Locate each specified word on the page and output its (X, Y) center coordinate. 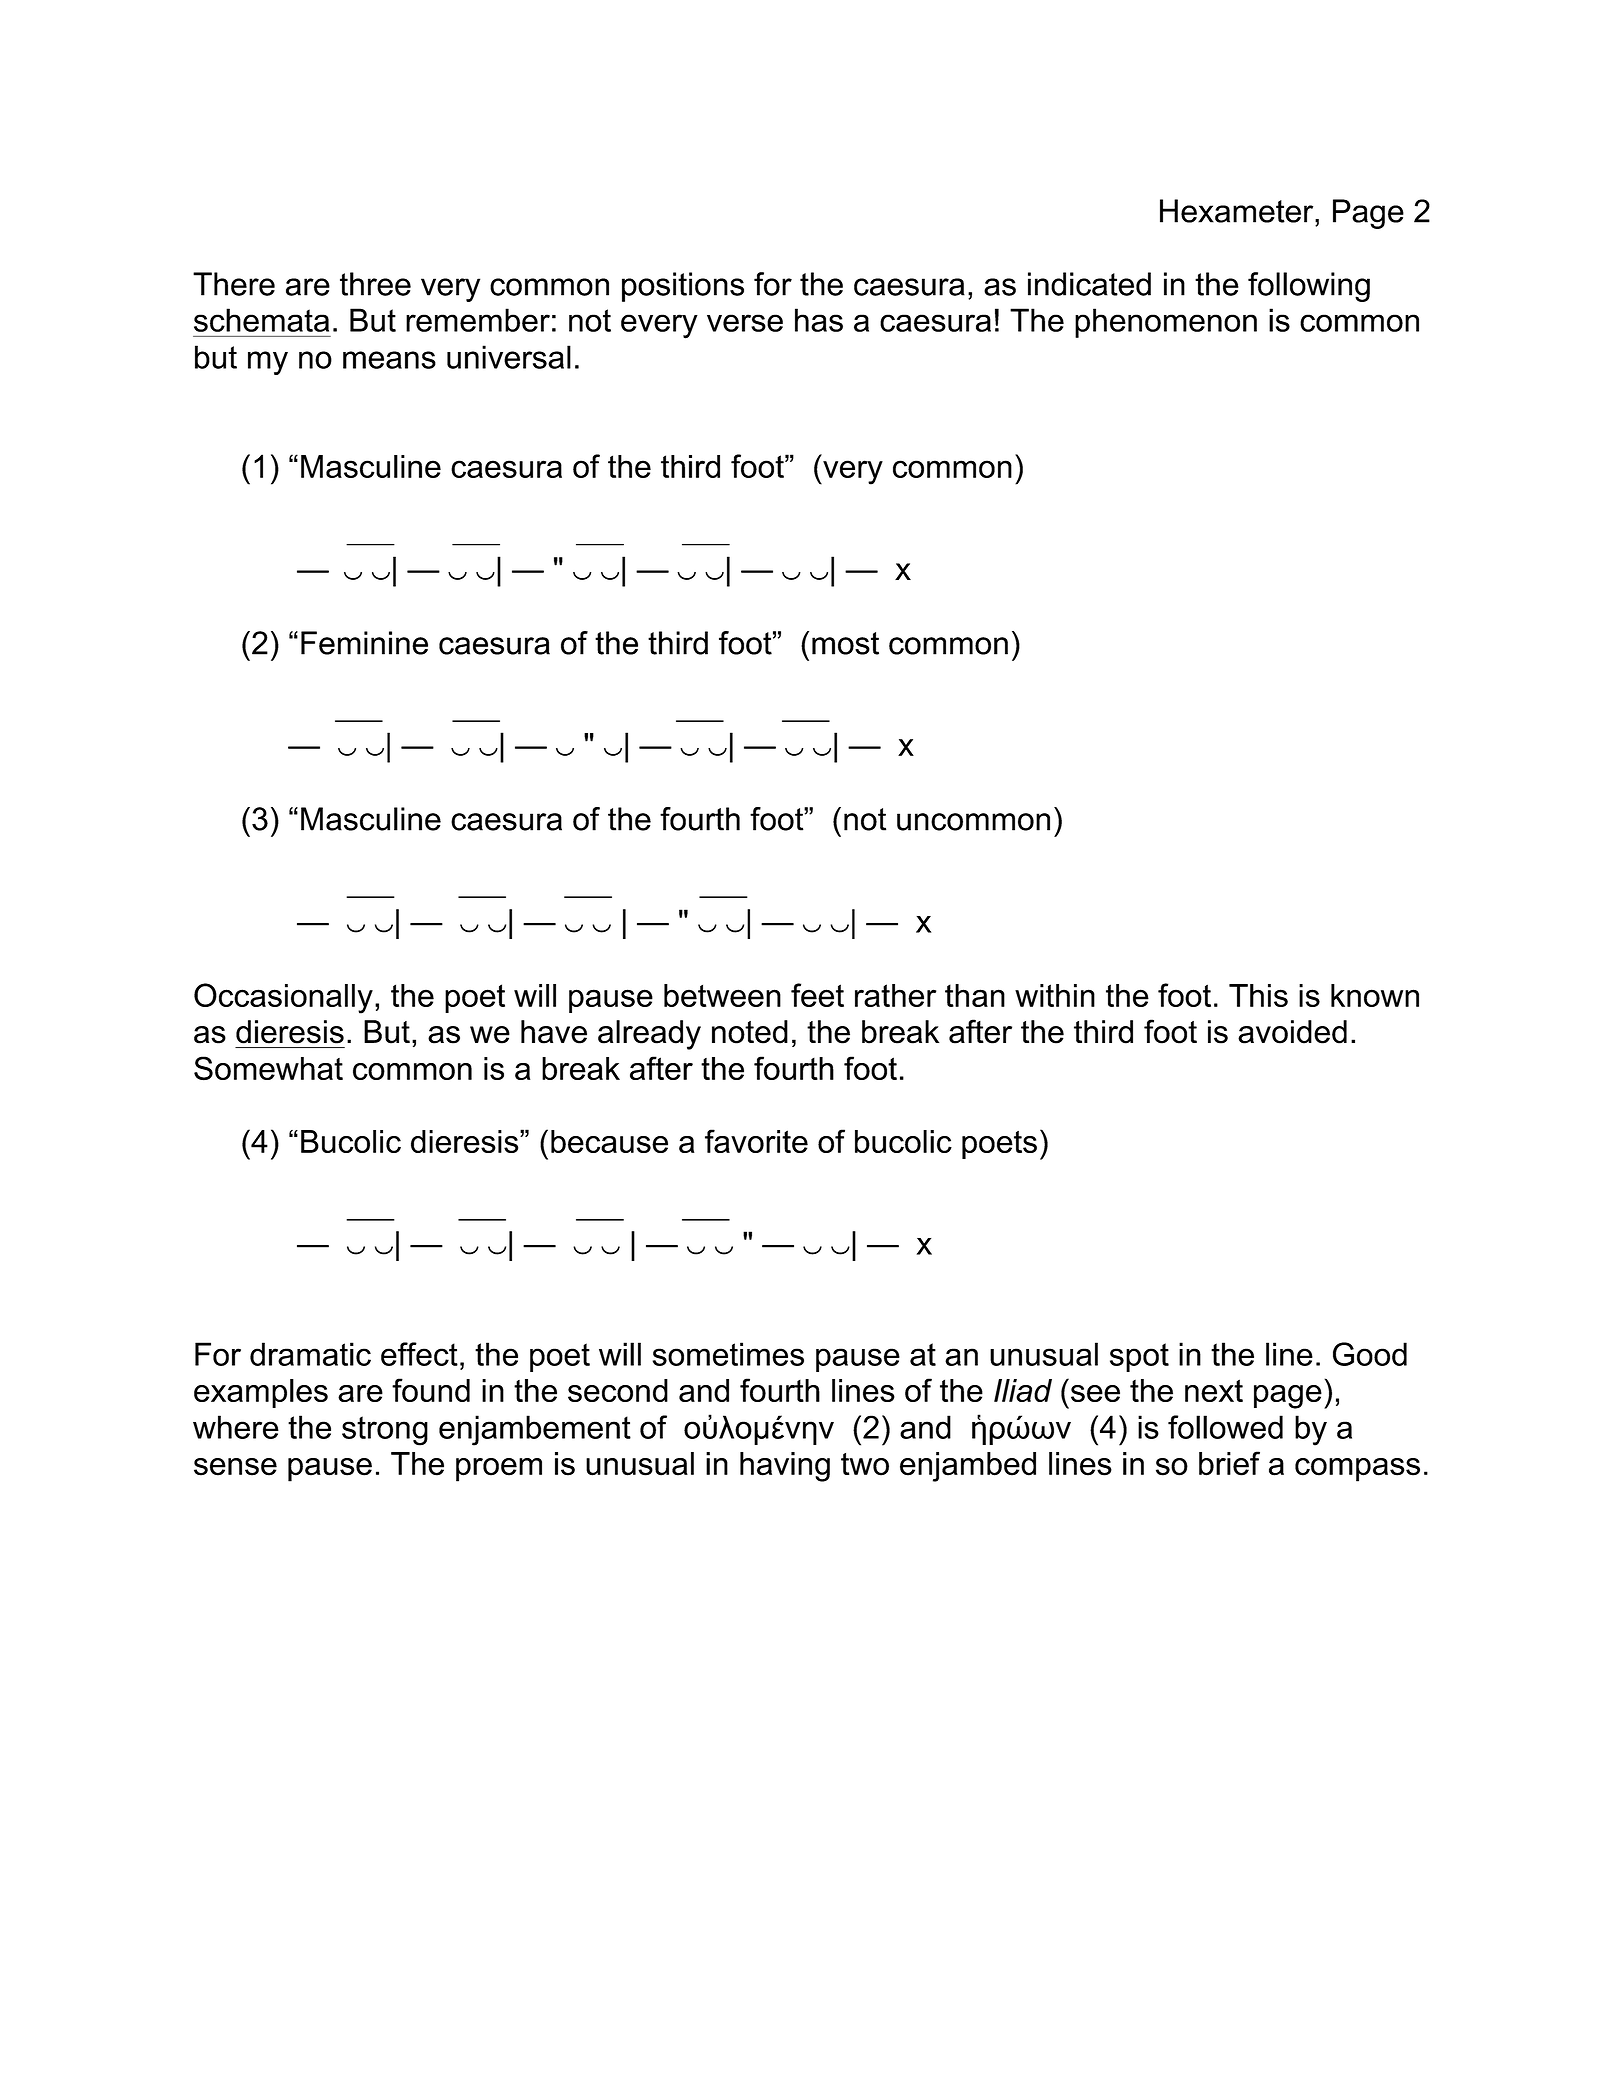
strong (385, 1431)
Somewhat (268, 1068)
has (819, 320)
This (1258, 995)
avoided (1292, 1032)
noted (750, 1032)
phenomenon (1166, 323)
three (375, 284)
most (845, 643)
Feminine (364, 643)
